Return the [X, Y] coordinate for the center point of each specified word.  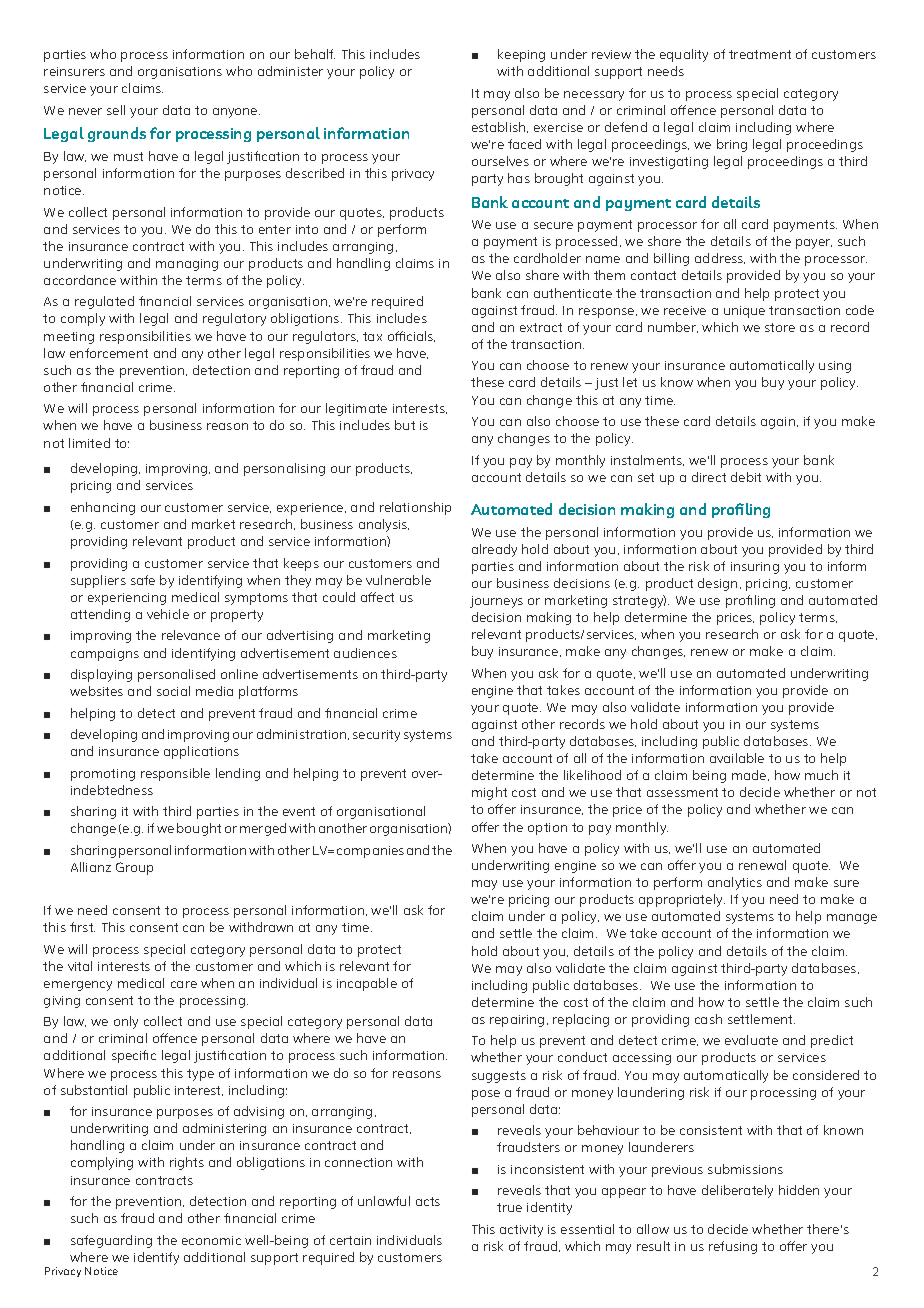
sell [116, 110]
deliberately [737, 1191]
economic [211, 1240]
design [717, 584]
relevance [191, 635]
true [509, 1207]
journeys [496, 602]
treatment [760, 54]
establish [500, 127]
